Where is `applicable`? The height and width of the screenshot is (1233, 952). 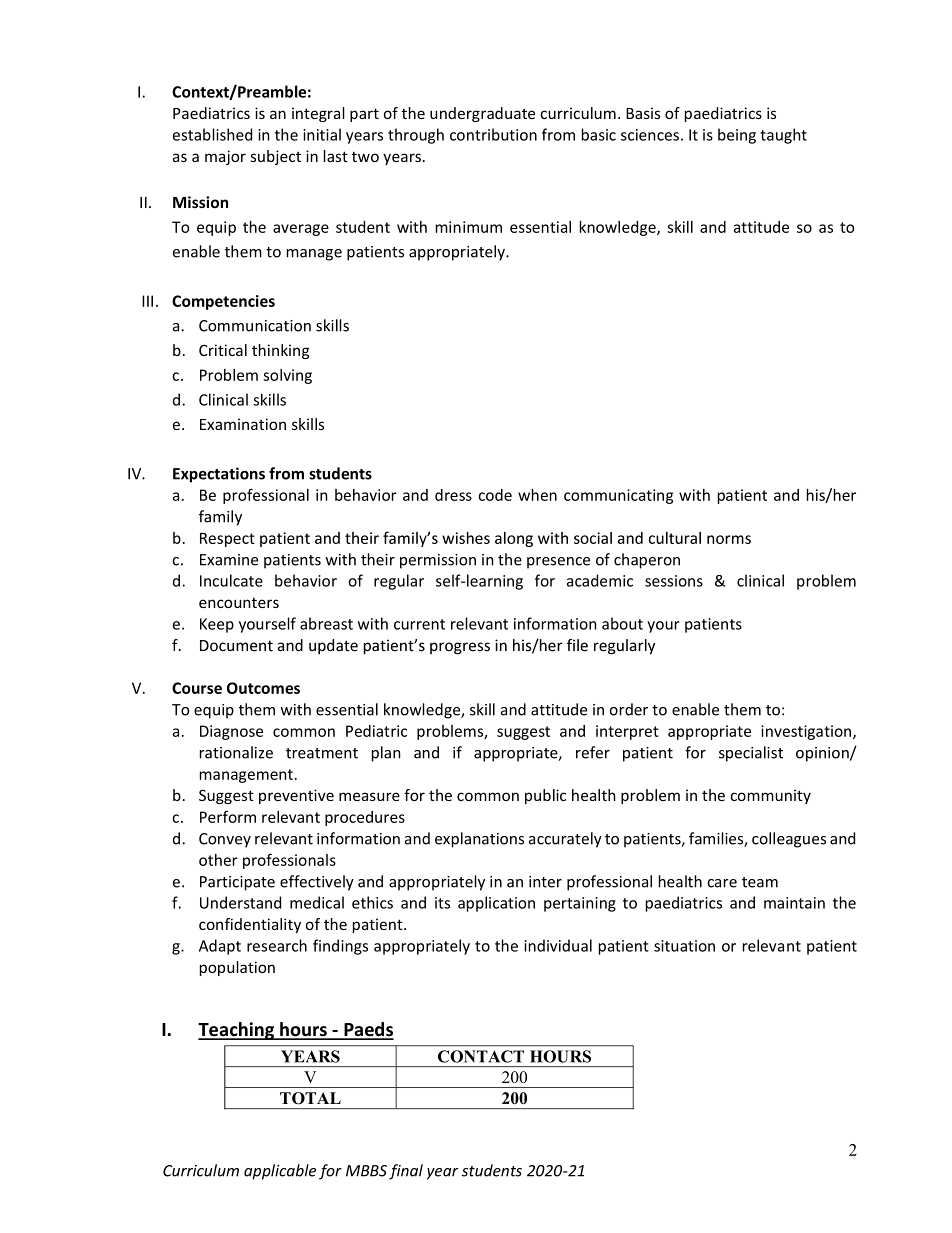
applicable is located at coordinates (280, 1172).
